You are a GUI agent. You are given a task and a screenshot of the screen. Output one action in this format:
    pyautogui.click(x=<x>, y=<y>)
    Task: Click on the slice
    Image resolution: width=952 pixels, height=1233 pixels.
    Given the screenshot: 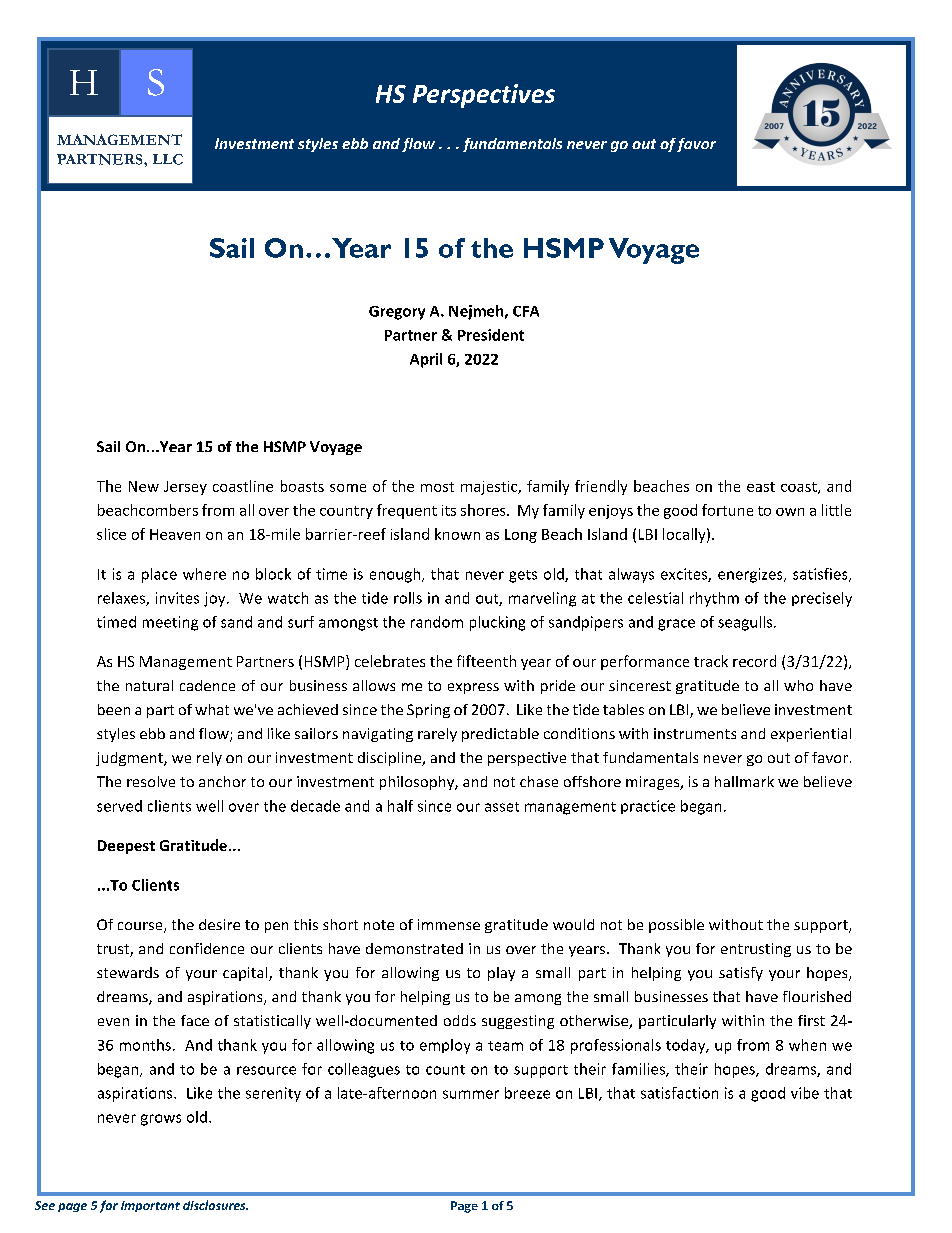 What is the action you would take?
    pyautogui.click(x=111, y=534)
